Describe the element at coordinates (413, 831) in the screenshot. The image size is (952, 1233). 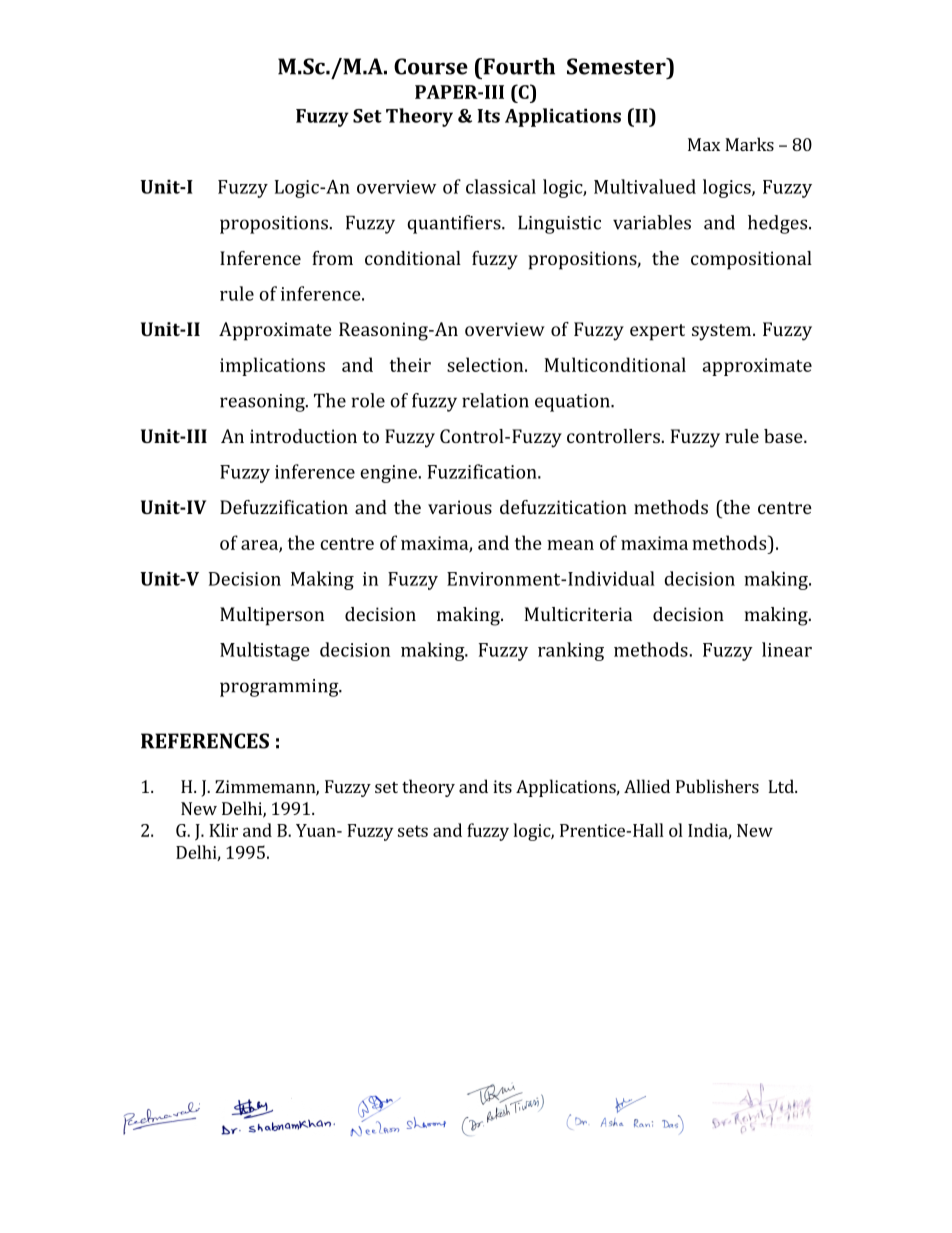
I see `sets` at that location.
